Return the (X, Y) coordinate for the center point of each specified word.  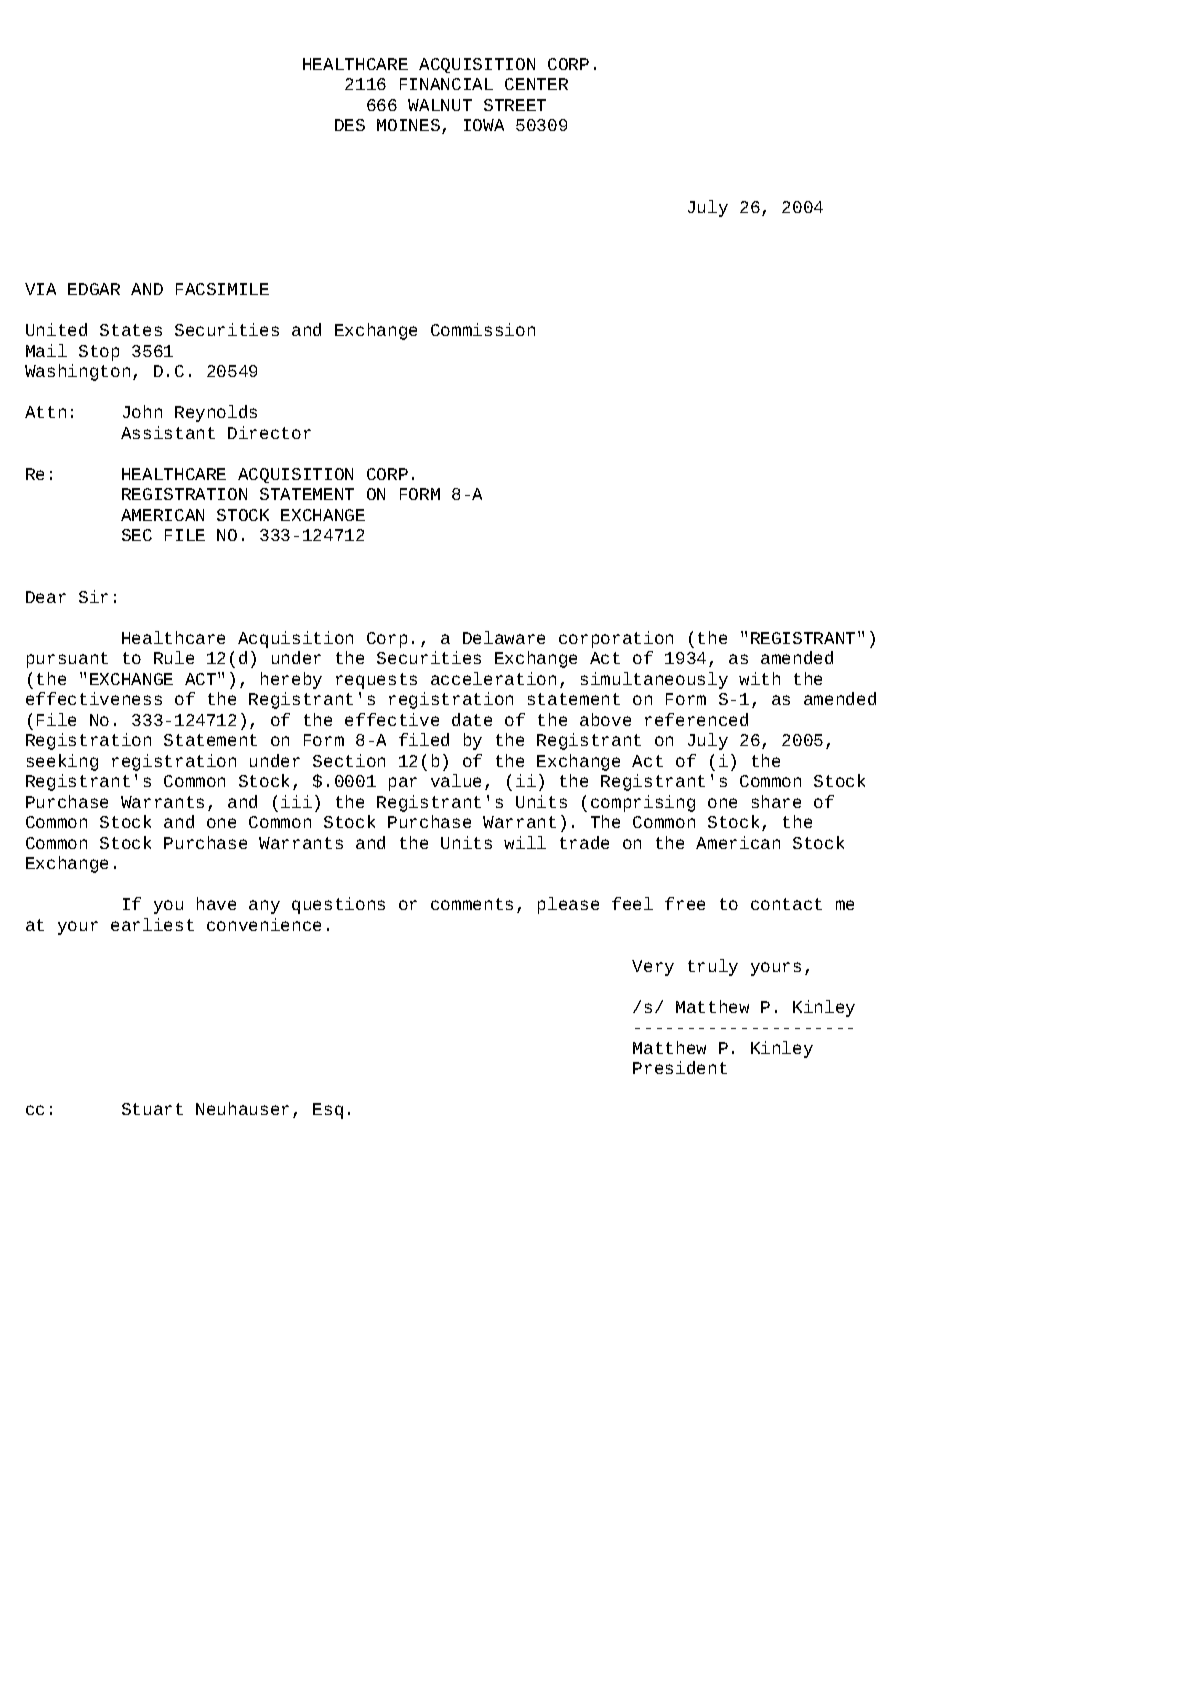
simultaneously (654, 680)
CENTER (536, 84)
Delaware (504, 637)
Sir (93, 596)
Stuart (152, 1109)
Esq (328, 1111)
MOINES (408, 125)
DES (350, 125)
